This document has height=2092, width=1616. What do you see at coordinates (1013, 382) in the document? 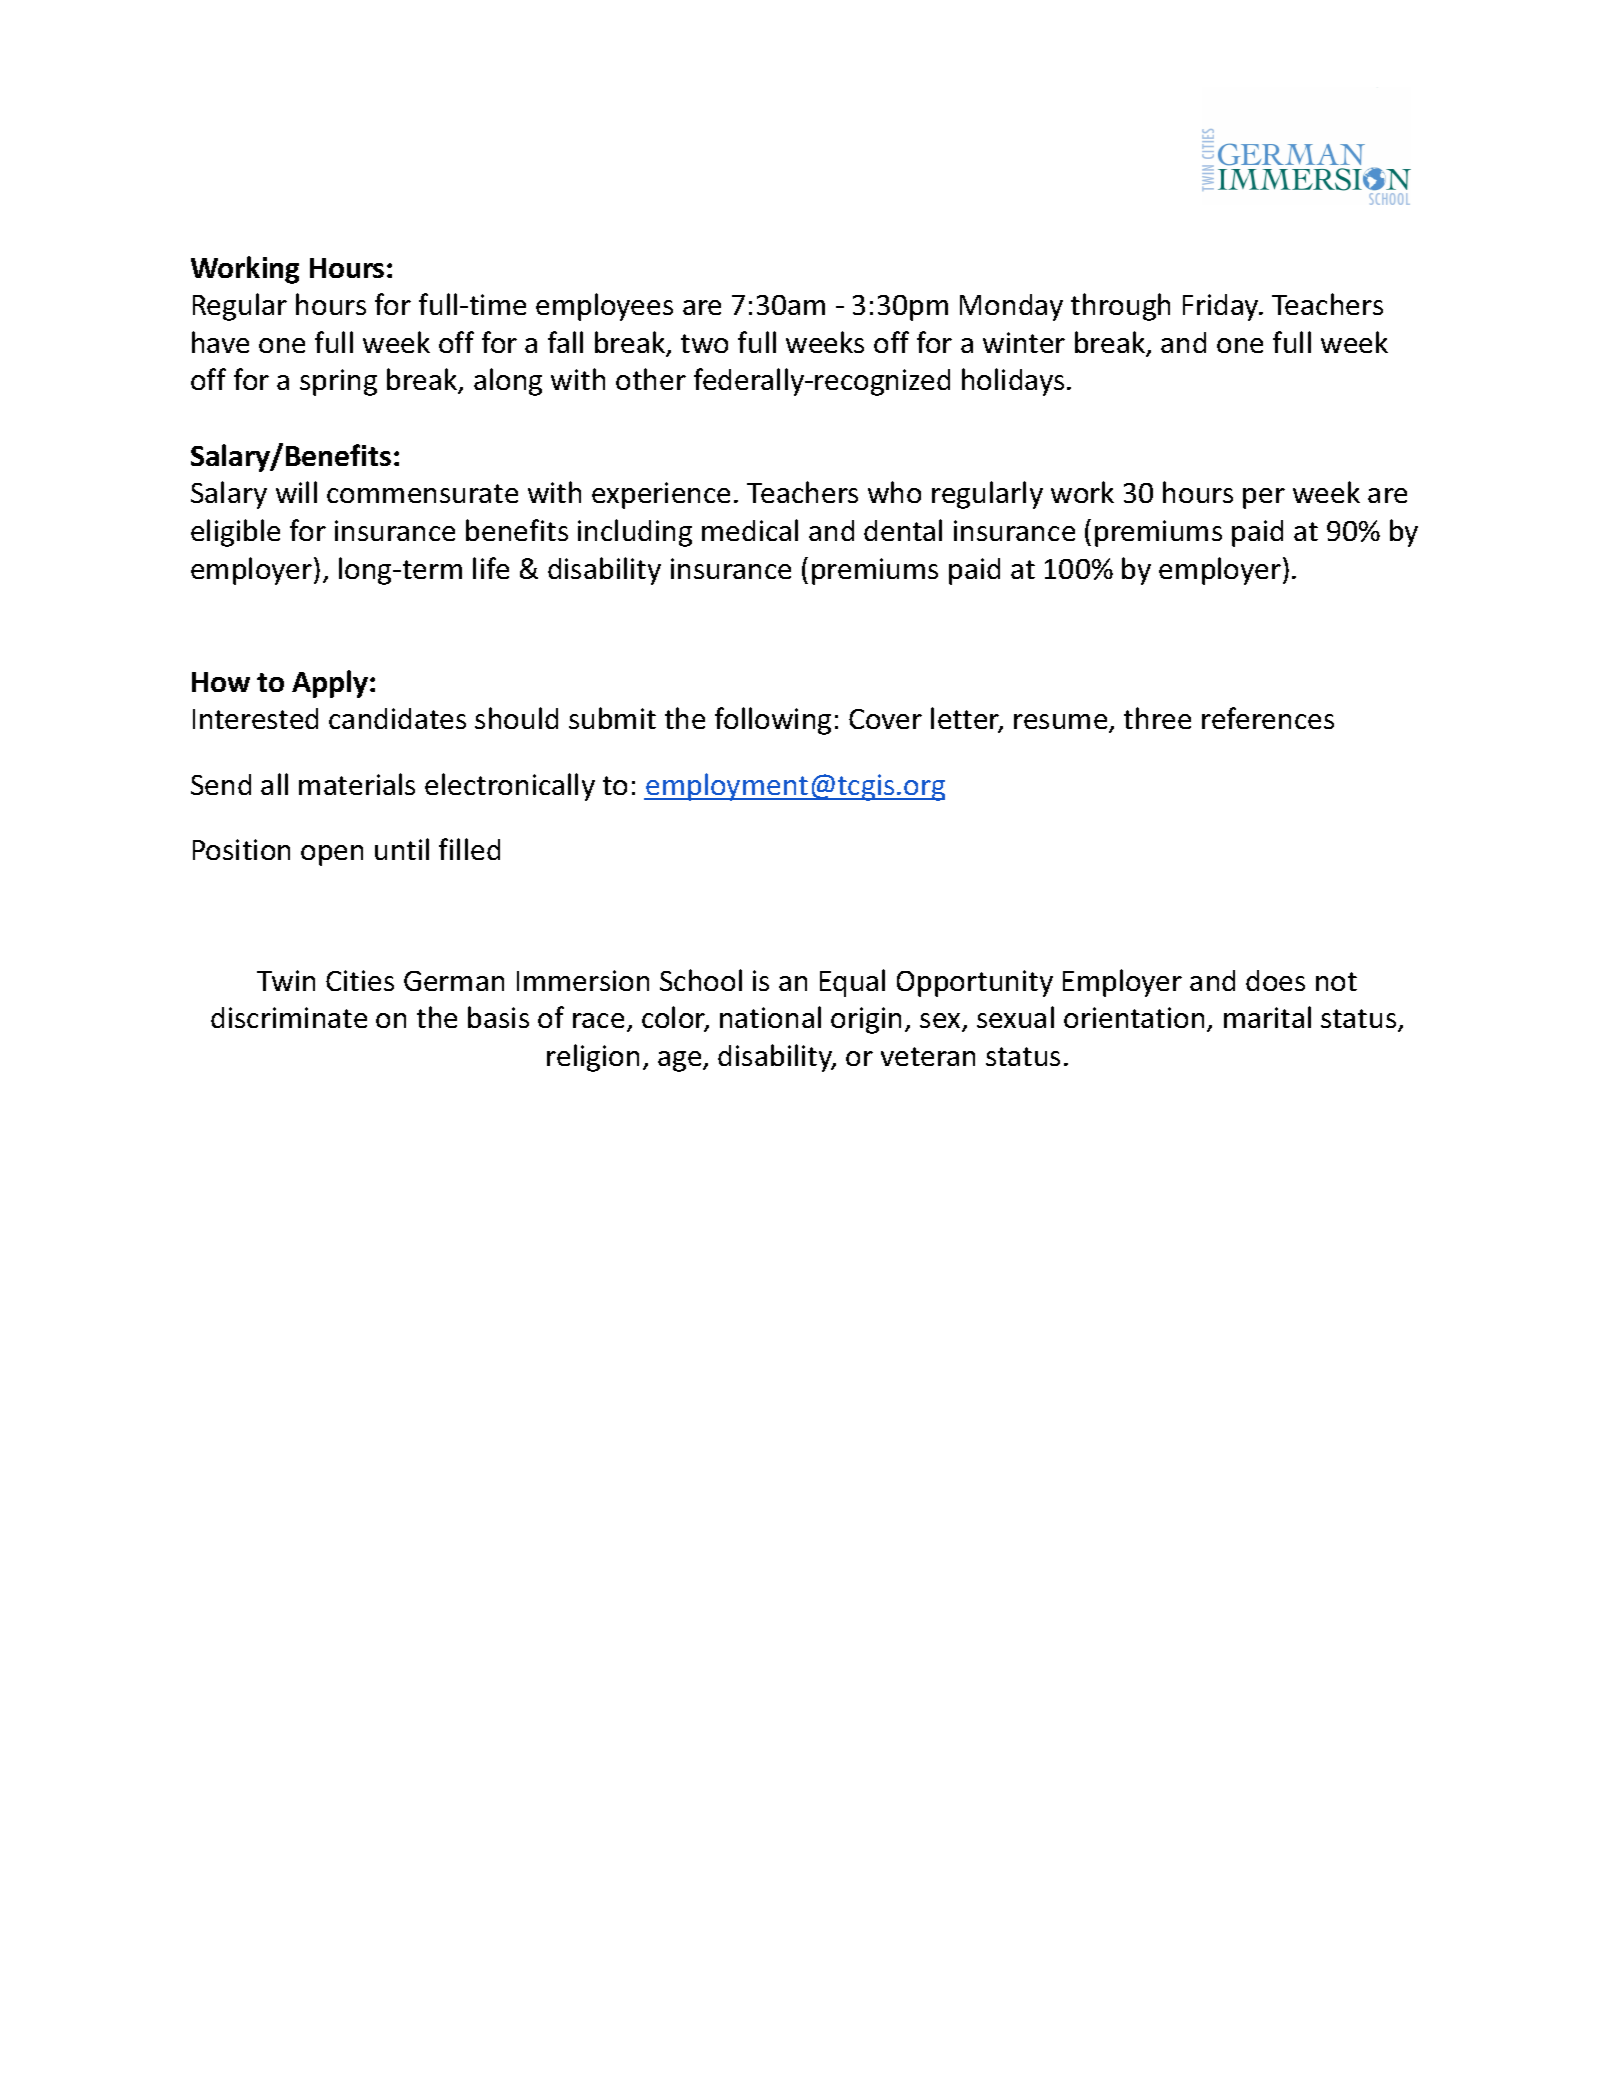
I see `holidays` at bounding box center [1013, 382].
